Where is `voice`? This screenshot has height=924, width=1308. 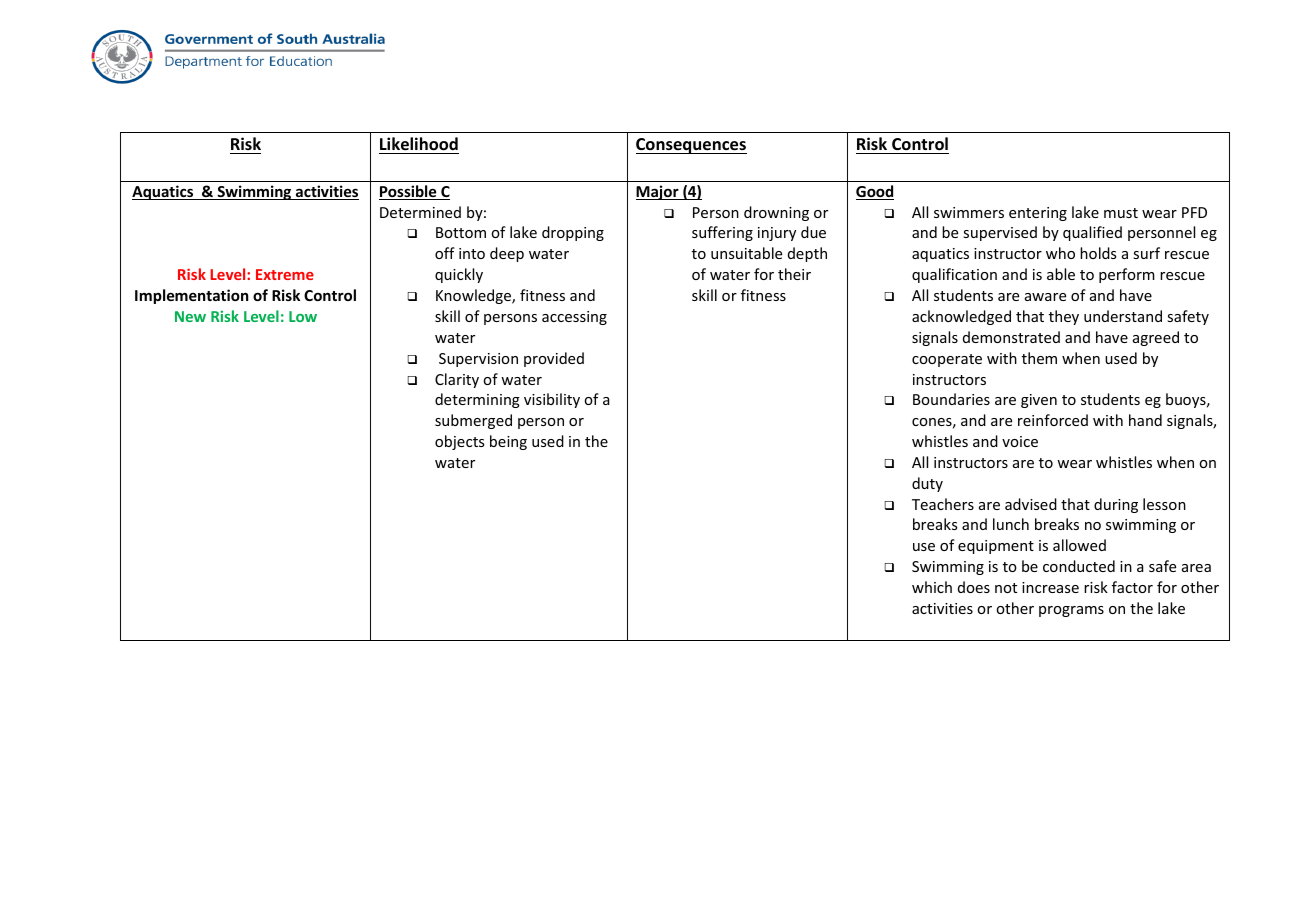
voice is located at coordinates (1020, 441).
